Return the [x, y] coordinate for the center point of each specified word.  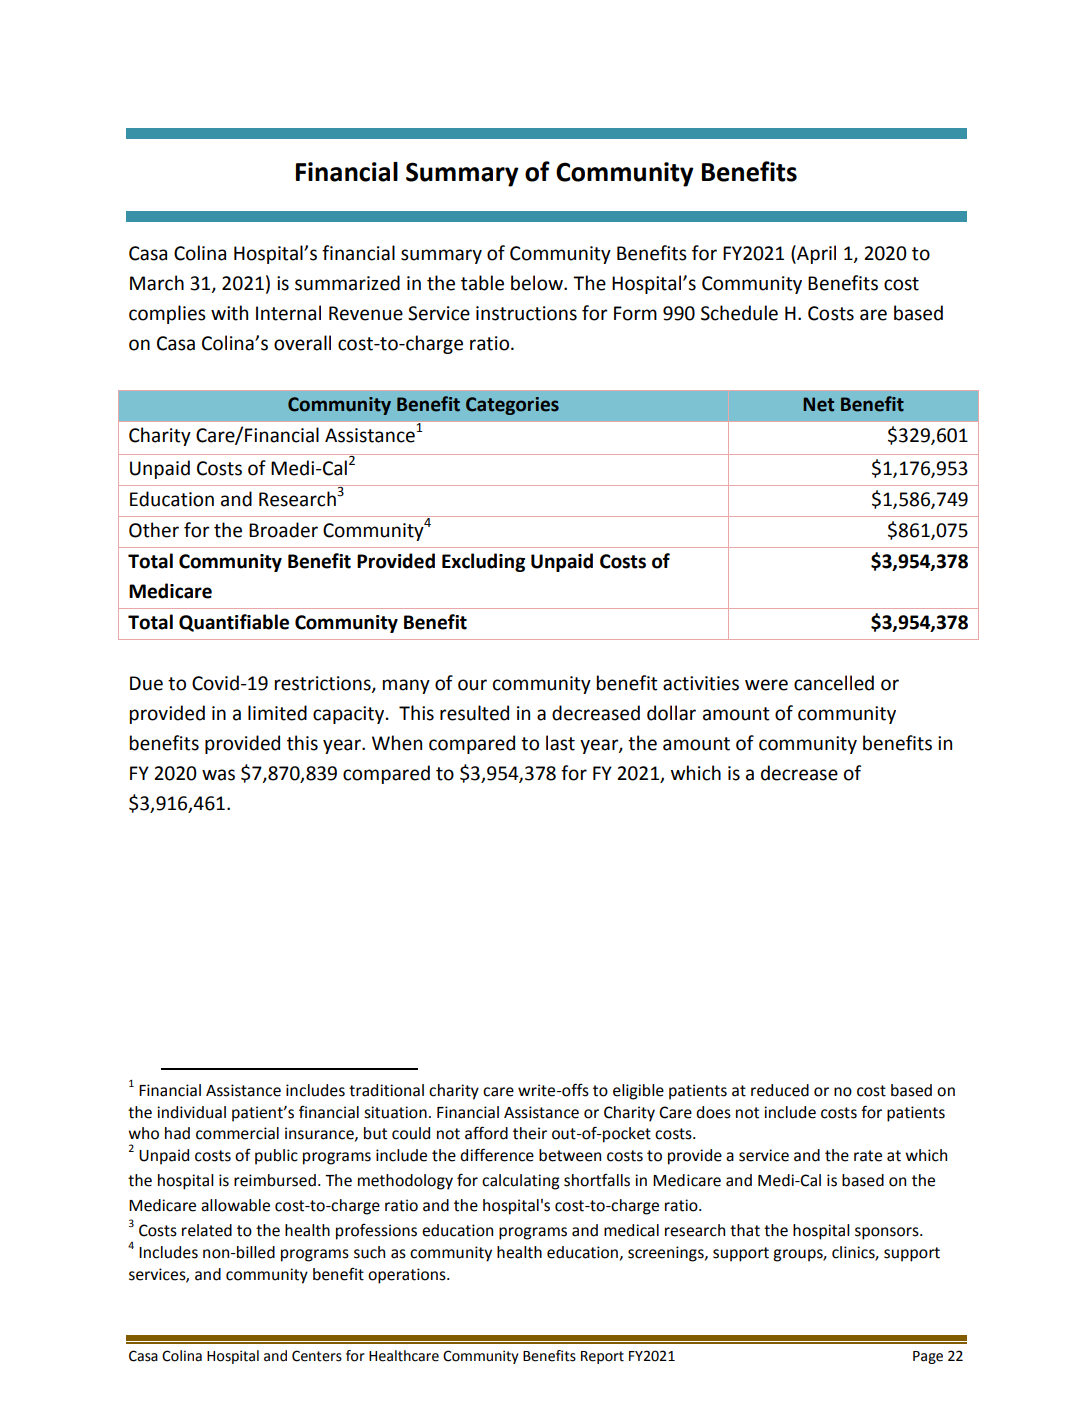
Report [602, 1357]
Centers [317, 1356]
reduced [780, 1090]
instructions [526, 313]
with [229, 313]
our [472, 685]
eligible [638, 1092]
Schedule [739, 313]
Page [928, 1357]
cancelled [834, 683]
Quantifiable [234, 623]
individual [191, 1112]
